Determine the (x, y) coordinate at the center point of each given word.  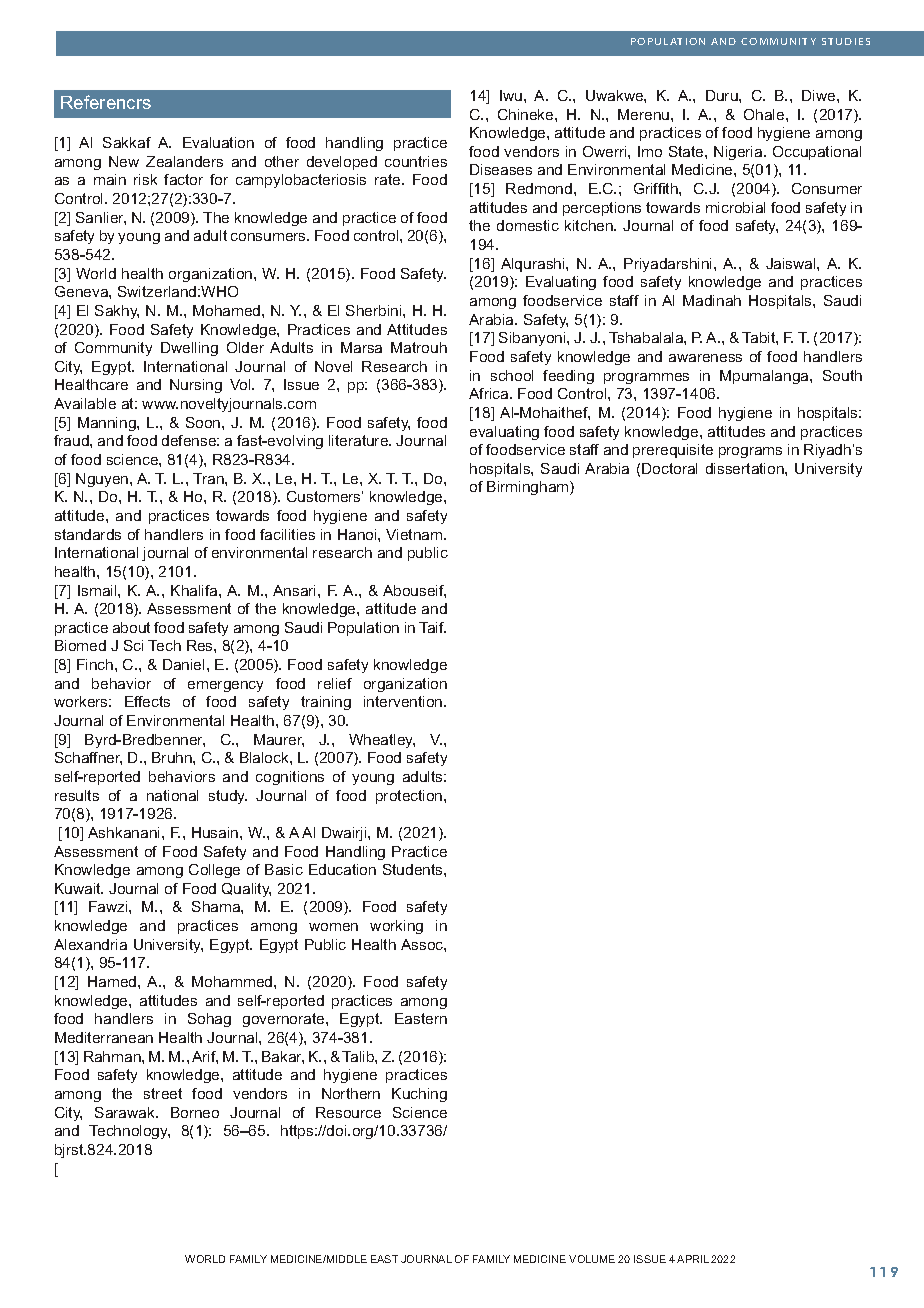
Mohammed (233, 981)
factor (183, 179)
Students (414, 869)
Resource (348, 1112)
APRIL (693, 1259)
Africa (490, 393)
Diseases (501, 169)
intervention (404, 701)
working (396, 927)
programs (750, 452)
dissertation (746, 468)
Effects (147, 701)
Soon (204, 422)
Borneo (195, 1112)
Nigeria (739, 153)
